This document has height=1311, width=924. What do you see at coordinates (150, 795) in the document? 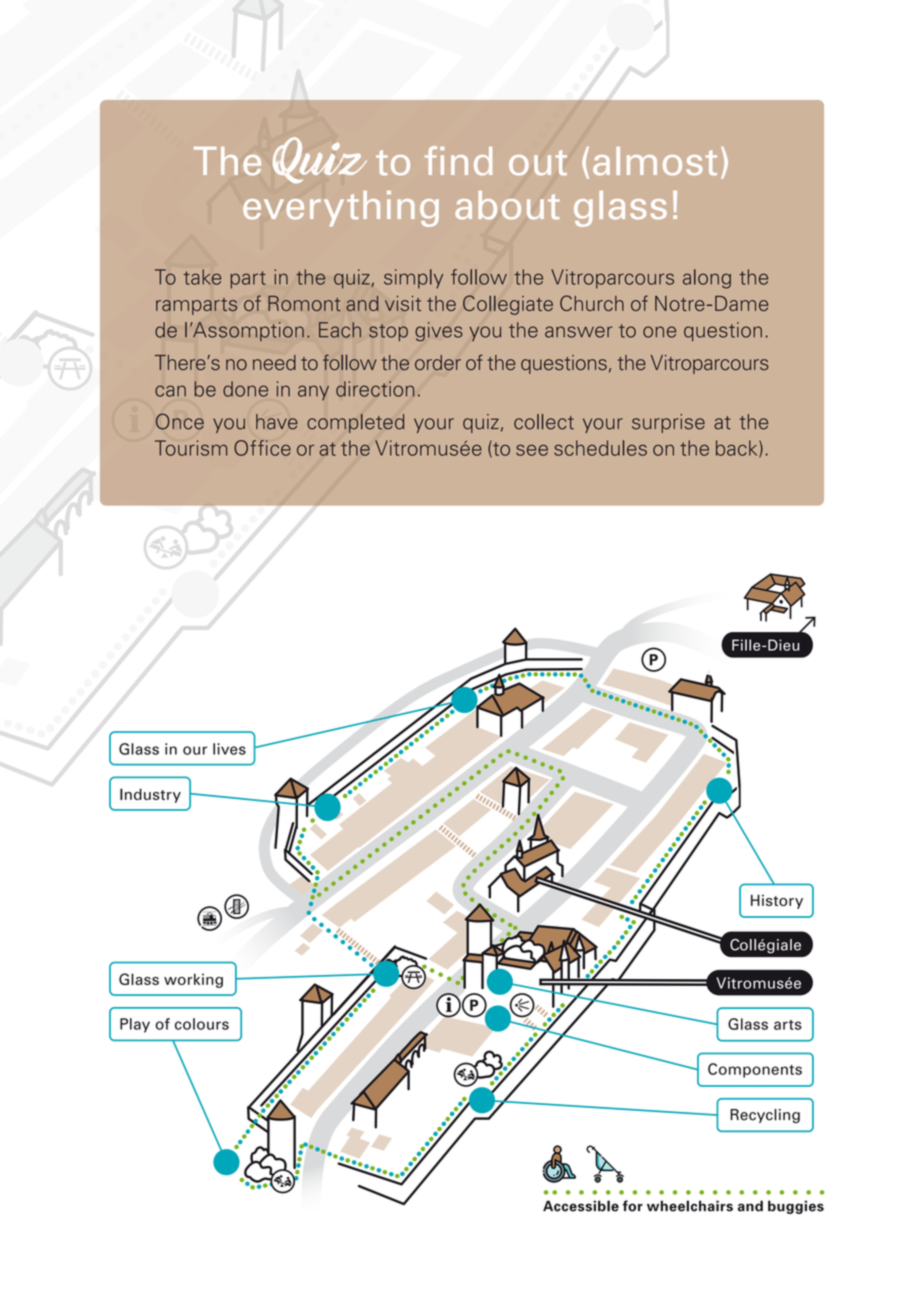
I see `Industry` at bounding box center [150, 795].
